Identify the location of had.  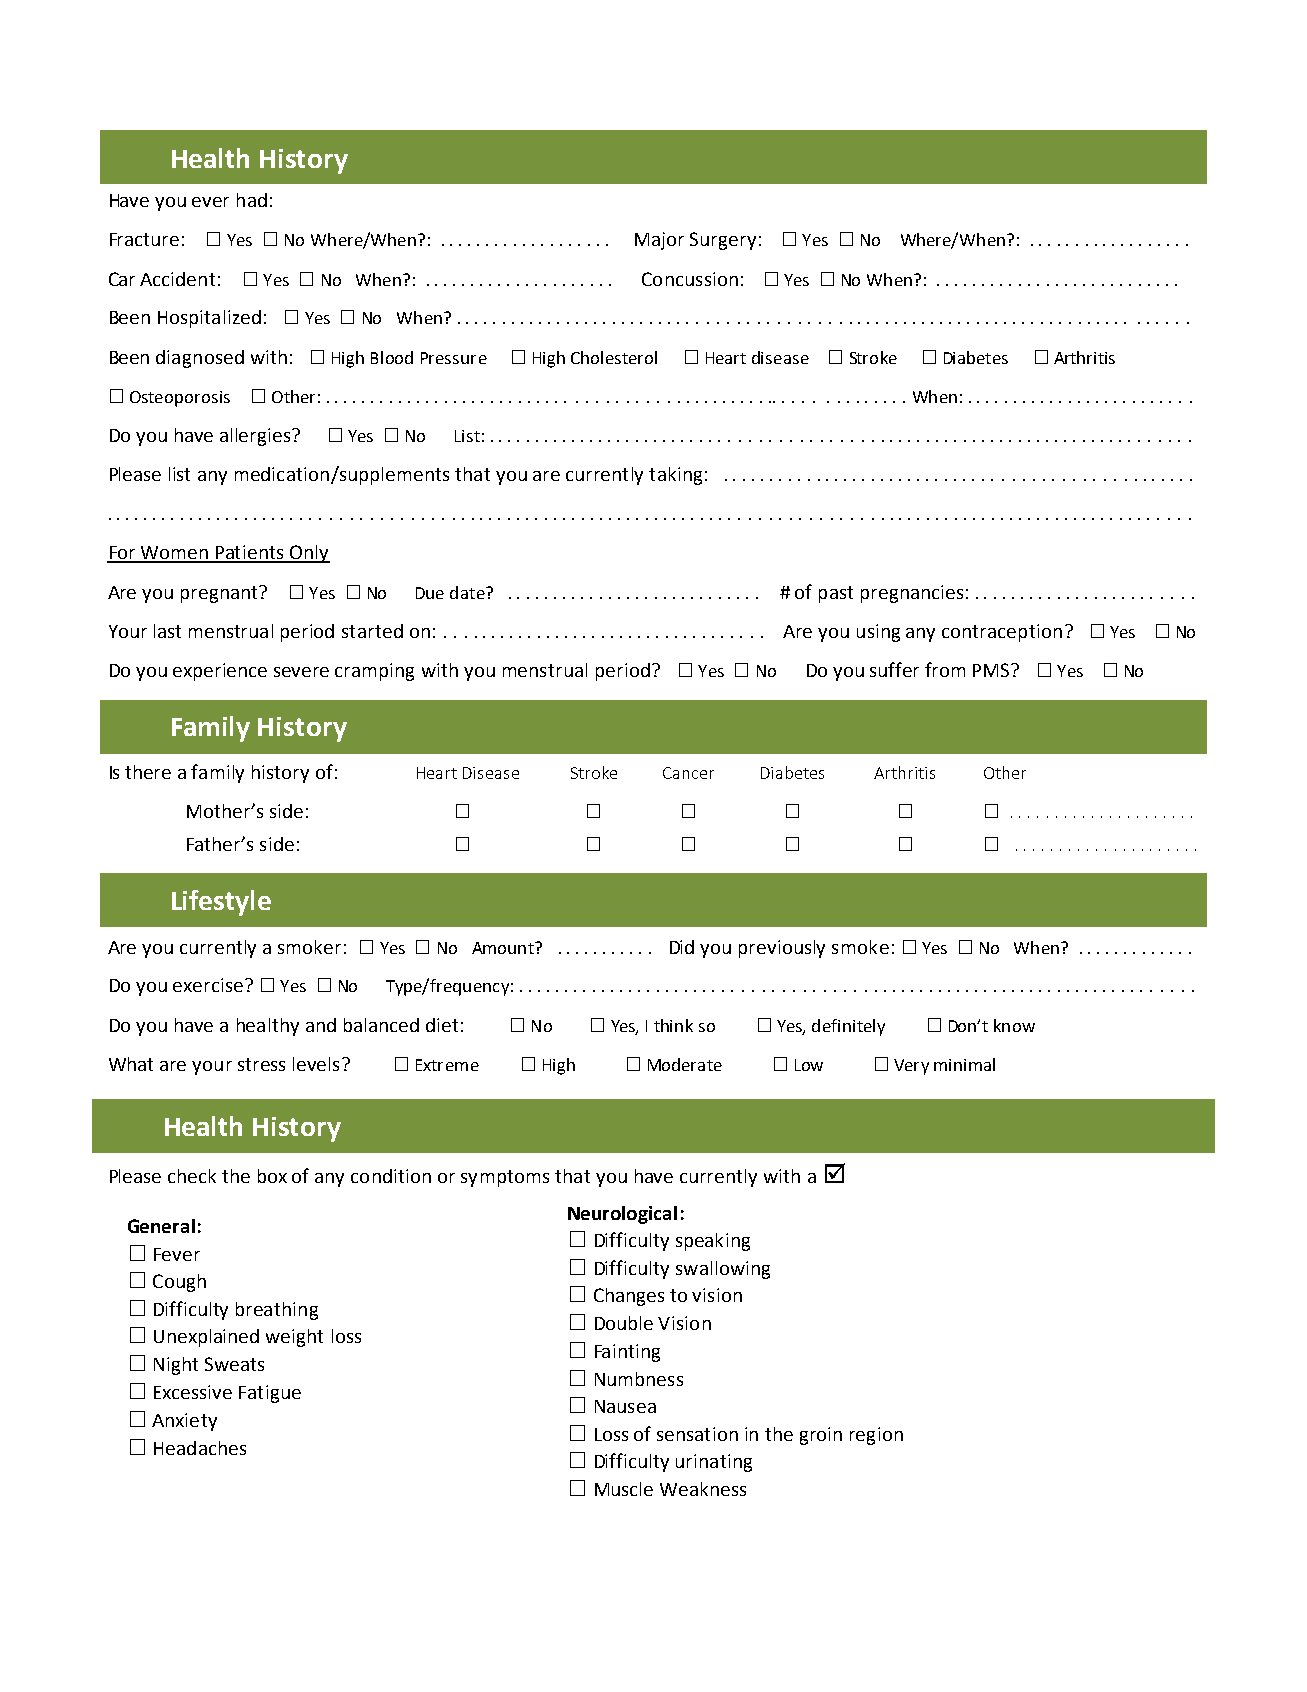
(252, 200).
